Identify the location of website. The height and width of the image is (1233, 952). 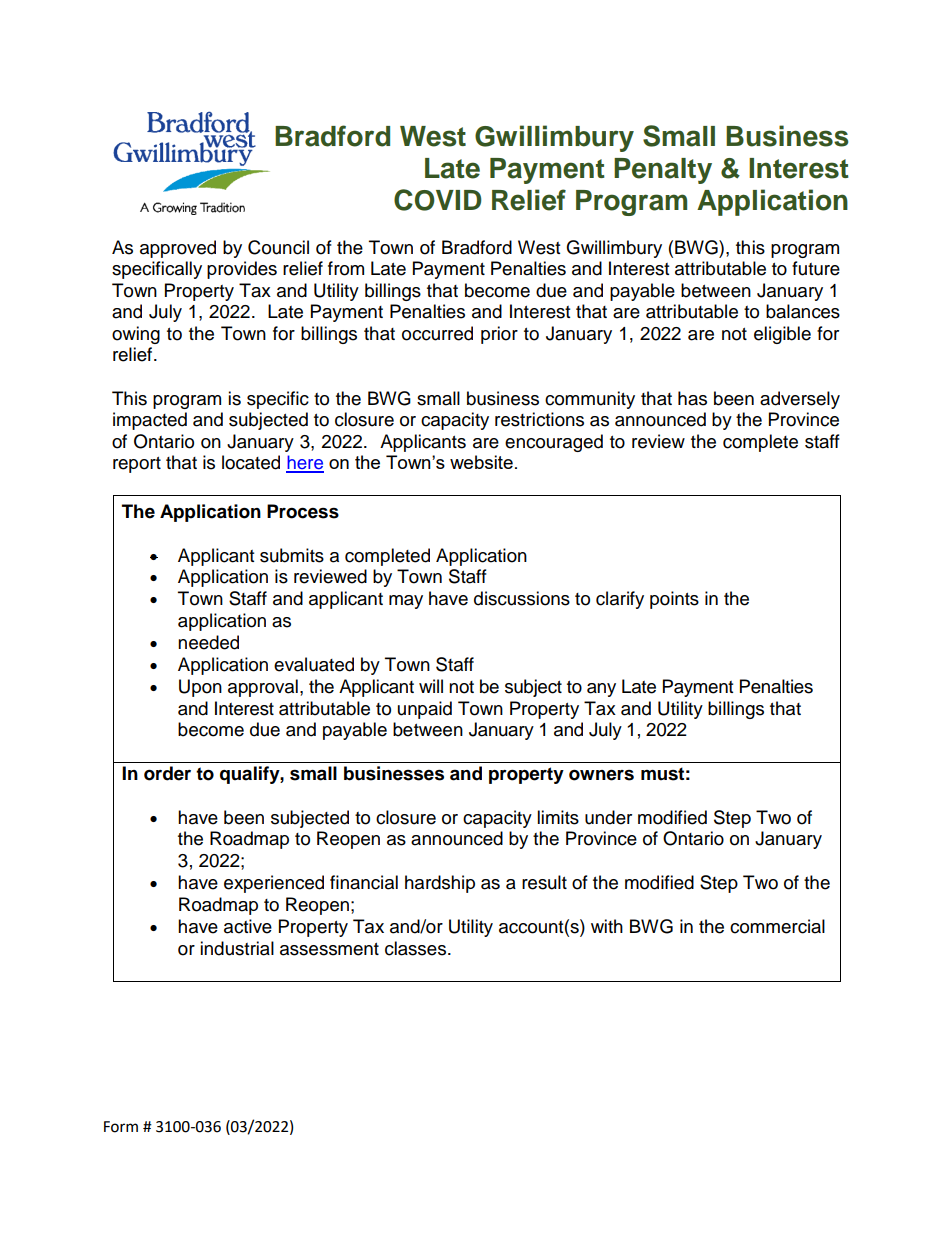
(481, 462).
